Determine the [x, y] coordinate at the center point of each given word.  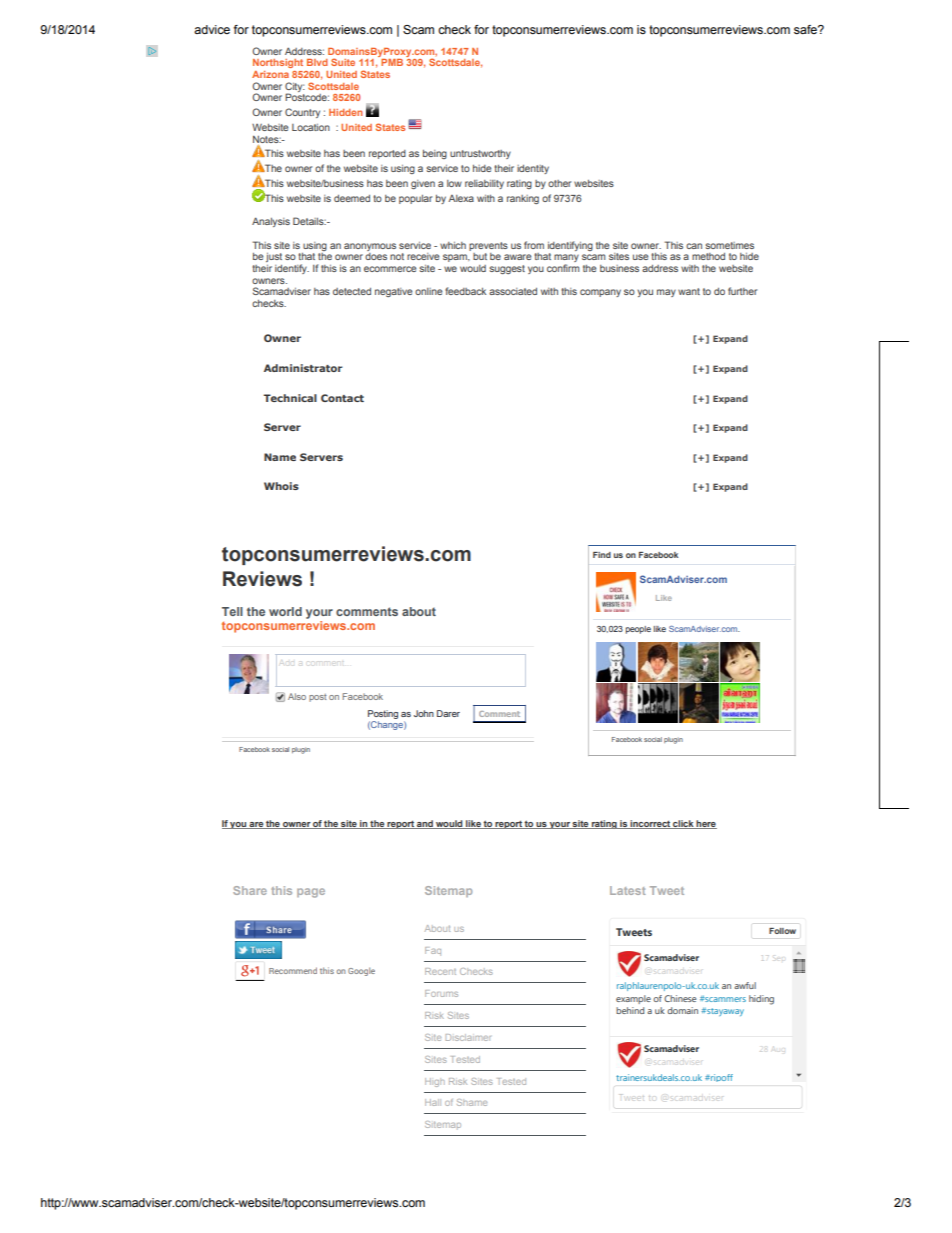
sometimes [730, 245]
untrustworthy [480, 154]
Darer [448, 713]
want [689, 291]
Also [297, 696]
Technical [290, 398]
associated [513, 291]
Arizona [270, 74]
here [706, 824]
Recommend [293, 970]
